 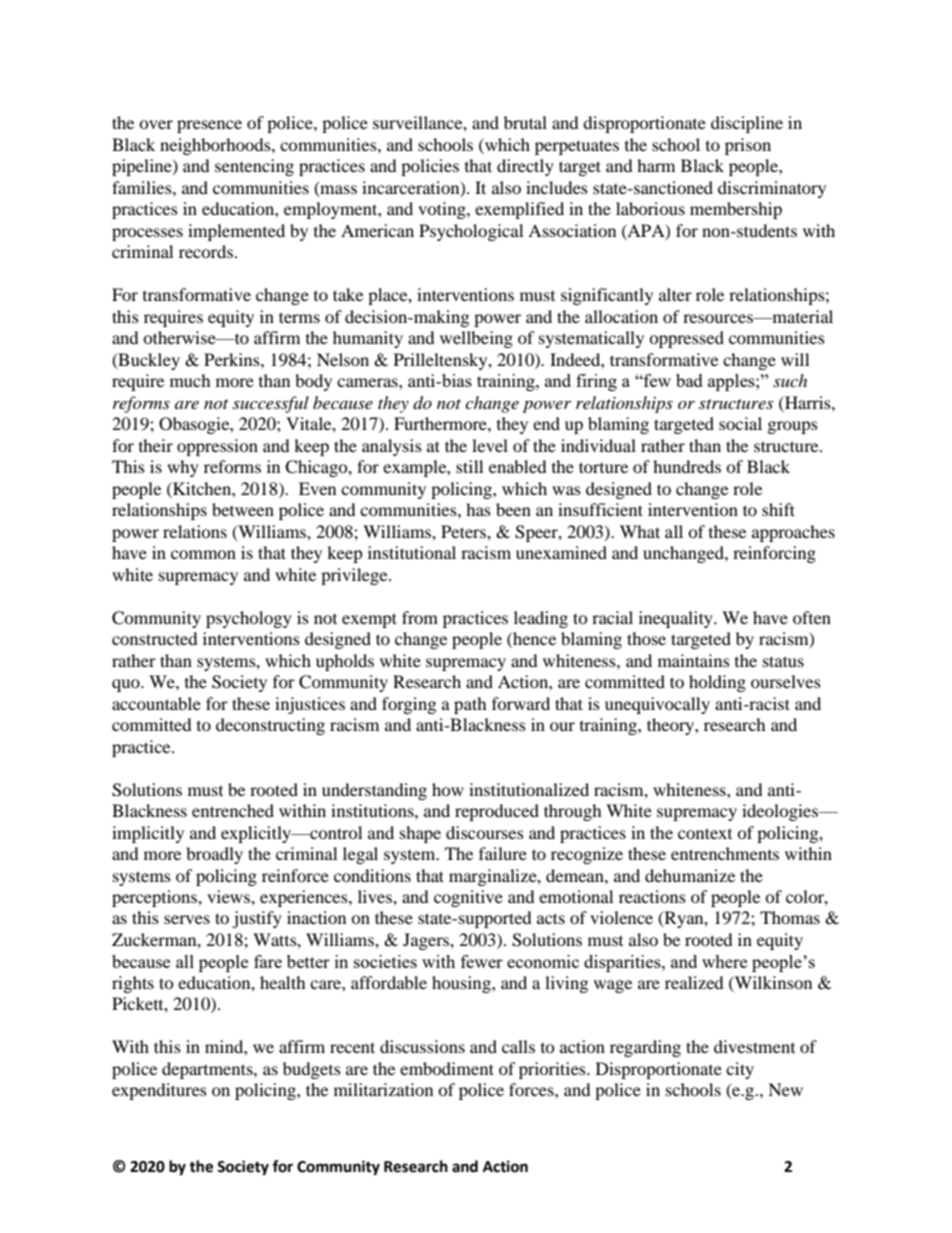 What do you see at coordinates (476, 339) in the screenshot?
I see `wellbeing` at bounding box center [476, 339].
